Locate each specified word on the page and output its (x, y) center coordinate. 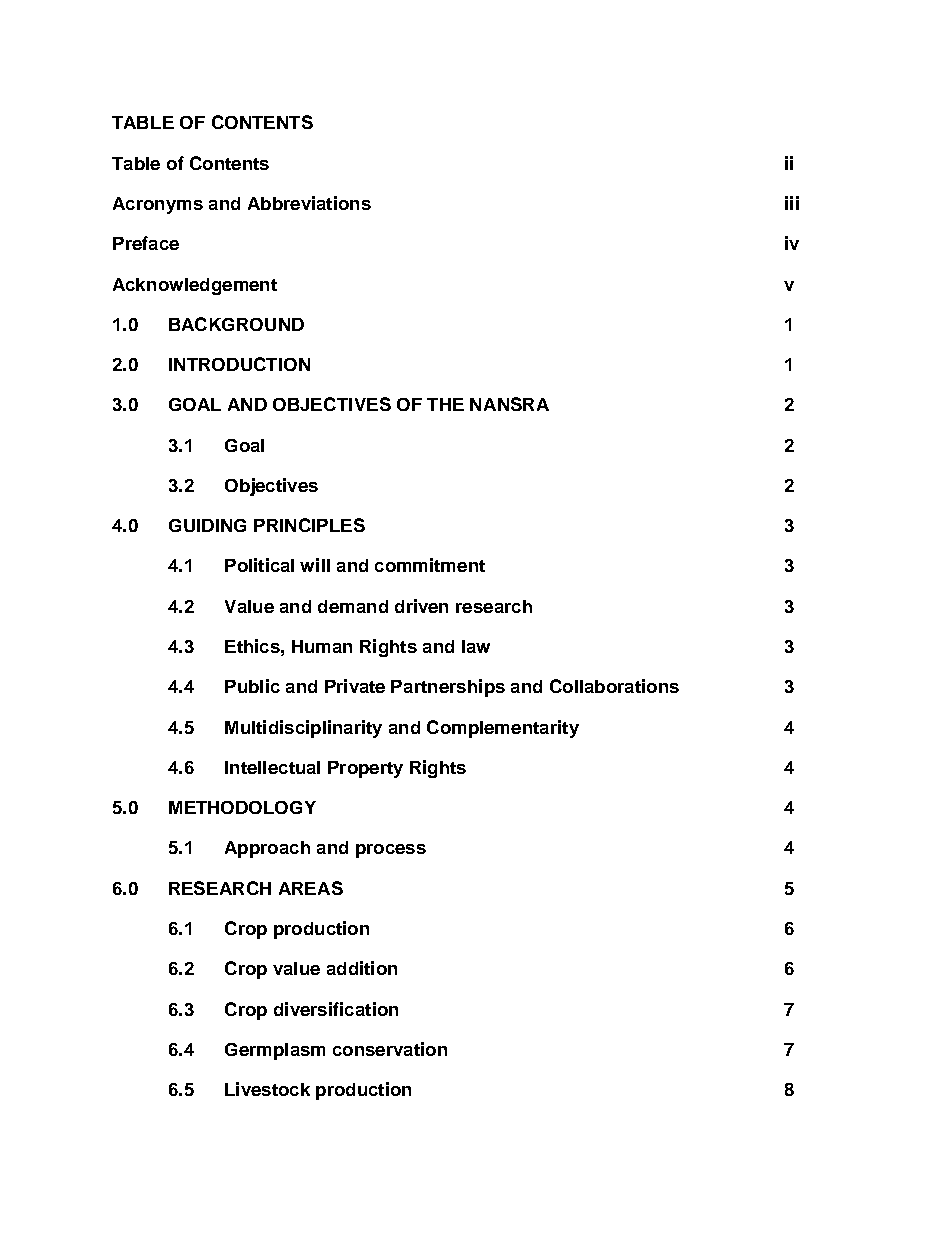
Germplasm (275, 1051)
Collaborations (614, 686)
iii (792, 203)
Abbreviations (309, 203)
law (476, 646)
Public (252, 686)
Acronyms (158, 205)
